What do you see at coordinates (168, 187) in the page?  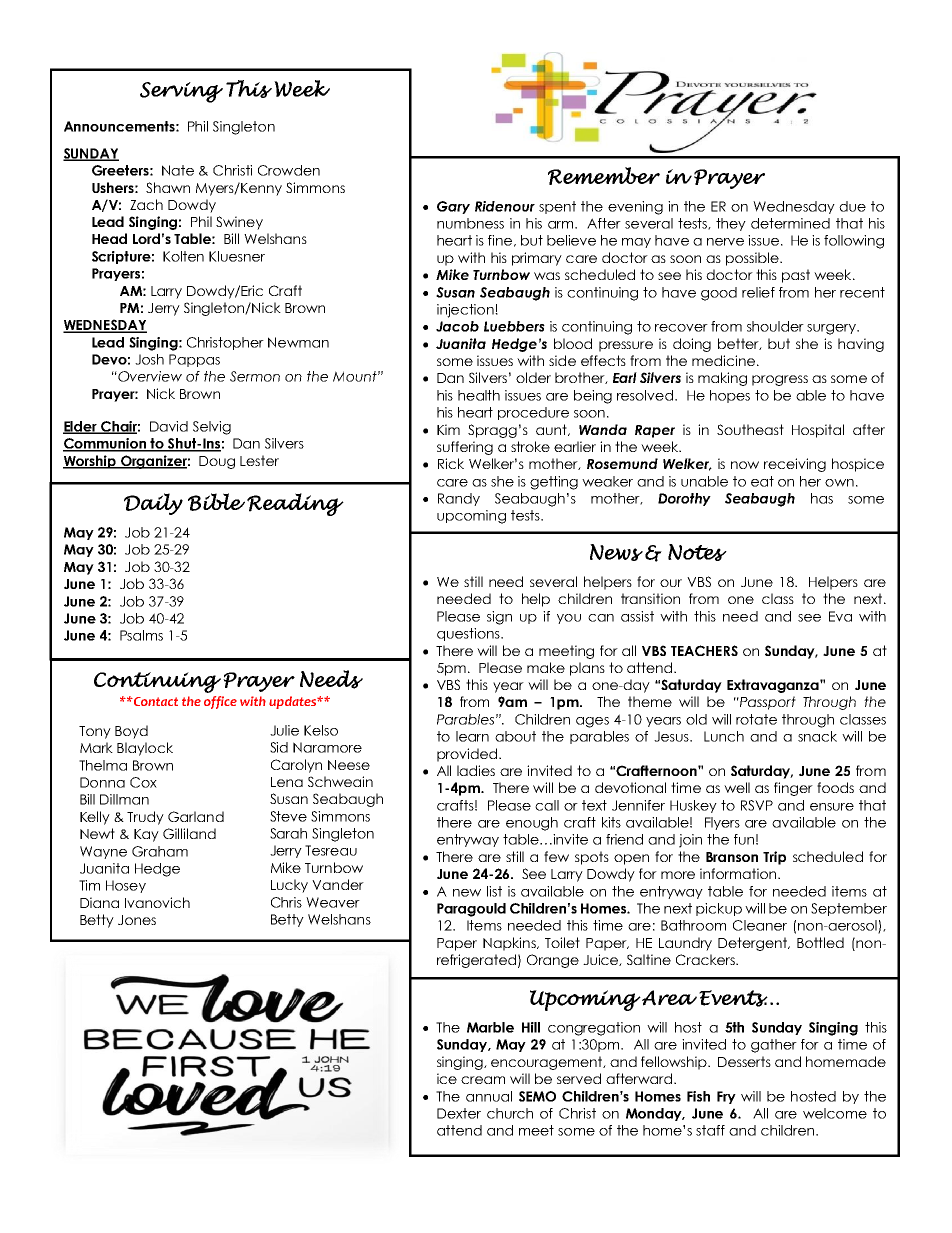 I see `Shawn` at bounding box center [168, 187].
